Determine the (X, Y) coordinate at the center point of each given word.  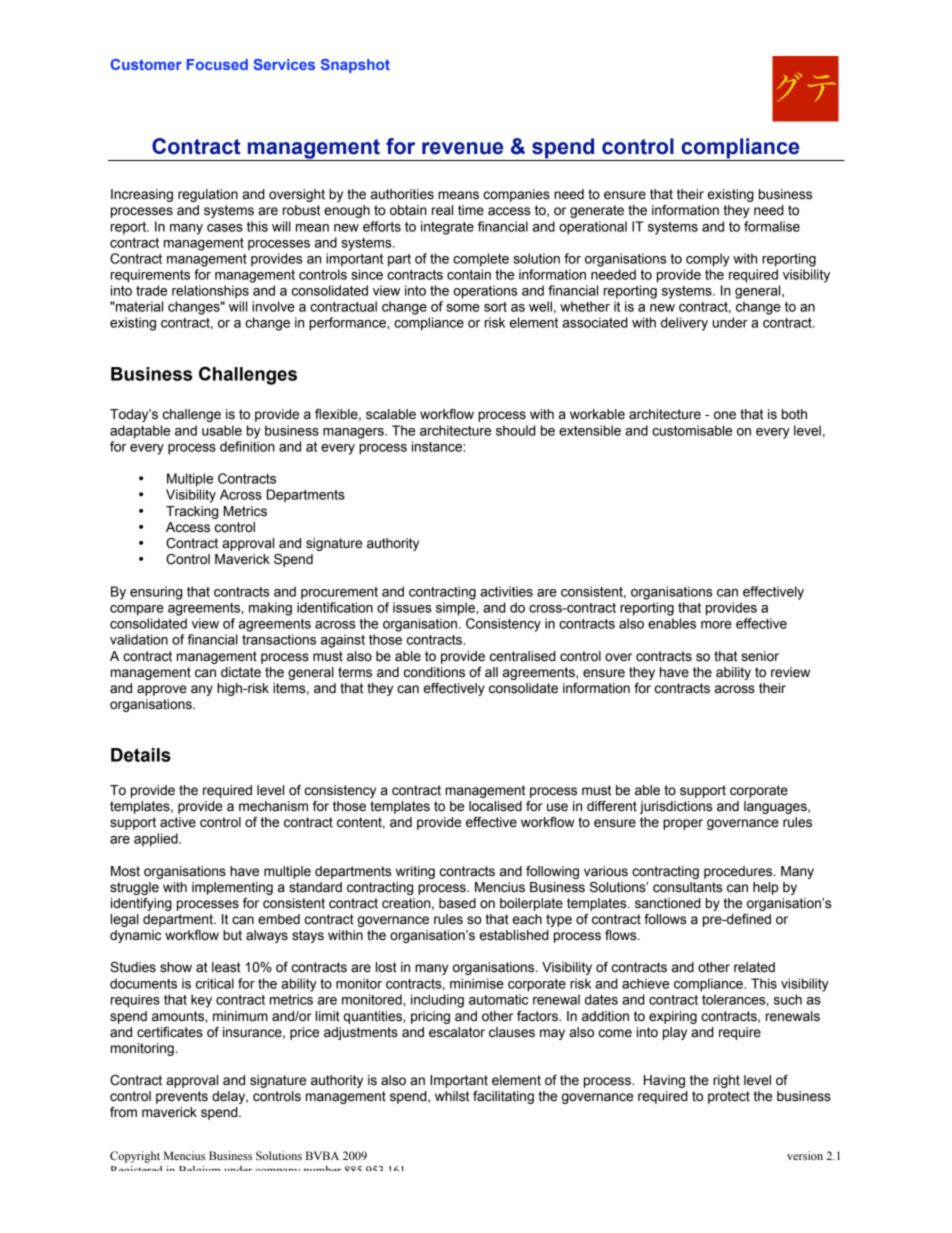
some (463, 308)
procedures (739, 872)
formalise (772, 226)
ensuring (156, 593)
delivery (684, 324)
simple (456, 609)
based (457, 903)
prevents (182, 1097)
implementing (232, 888)
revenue (462, 148)
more (716, 625)
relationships (210, 292)
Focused (217, 64)
